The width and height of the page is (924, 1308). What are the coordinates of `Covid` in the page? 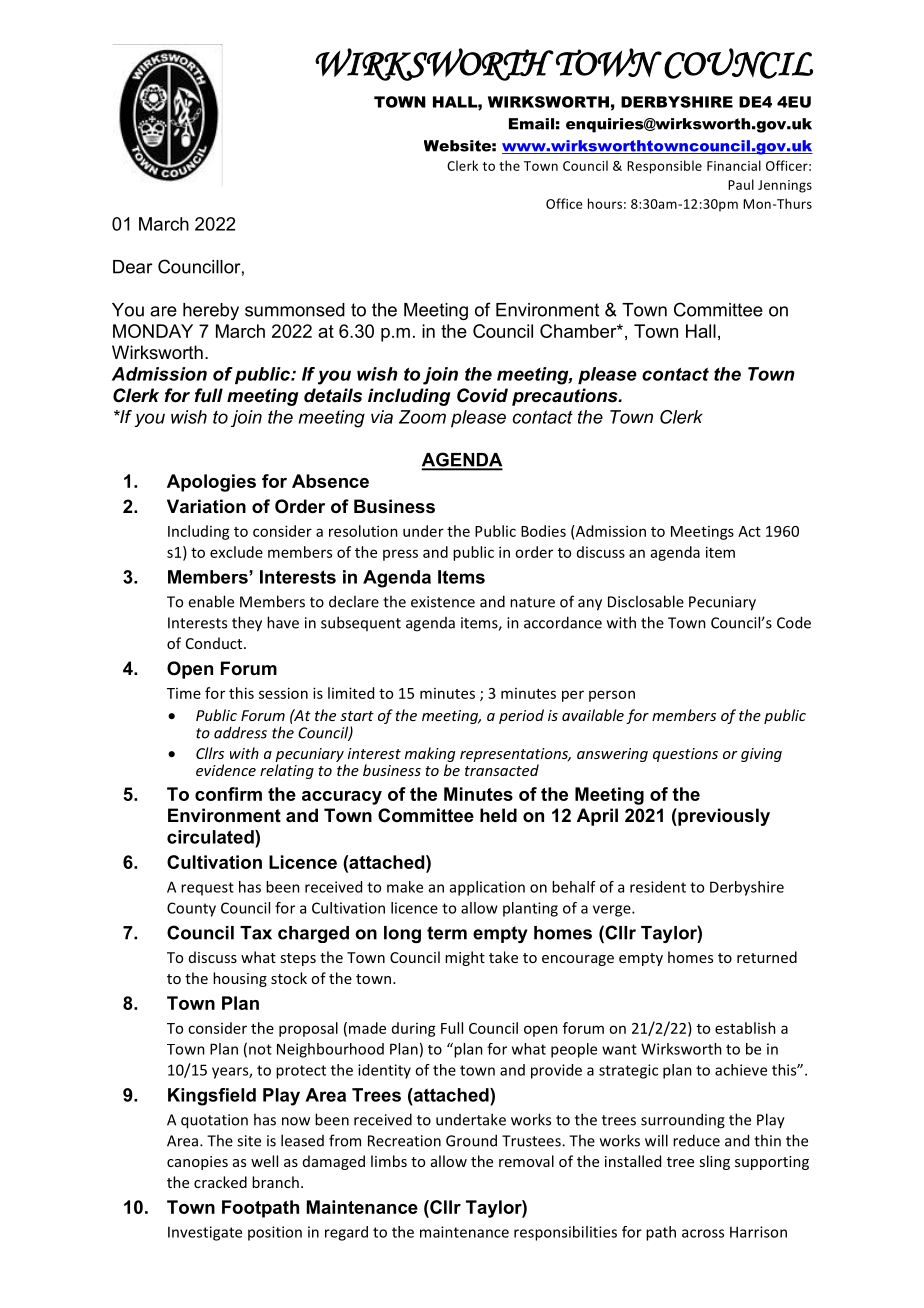 It's located at (482, 395).
